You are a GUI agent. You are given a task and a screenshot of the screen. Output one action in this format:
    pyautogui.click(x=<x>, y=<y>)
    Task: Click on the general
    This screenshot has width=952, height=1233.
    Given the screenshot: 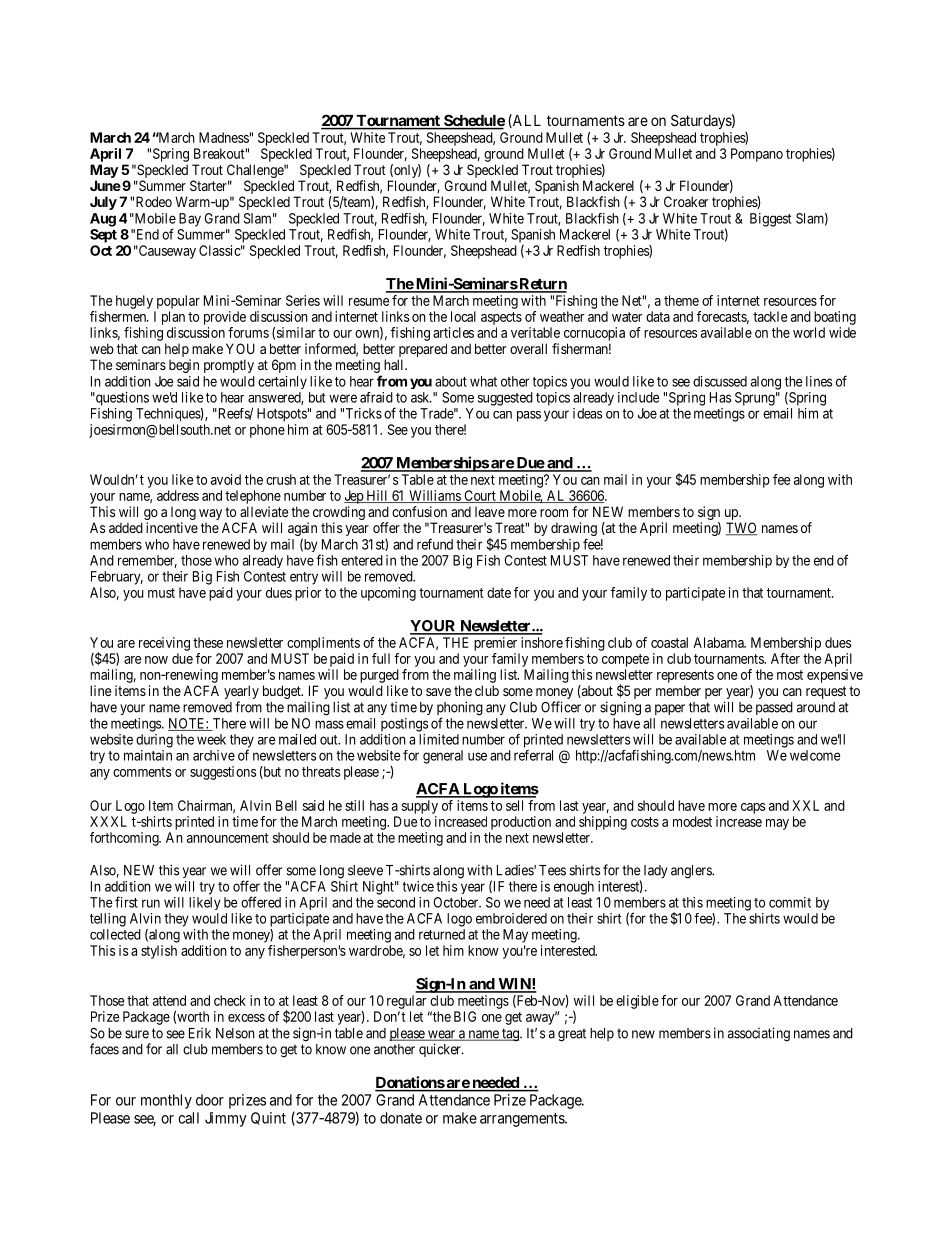 What is the action you would take?
    pyautogui.click(x=443, y=757)
